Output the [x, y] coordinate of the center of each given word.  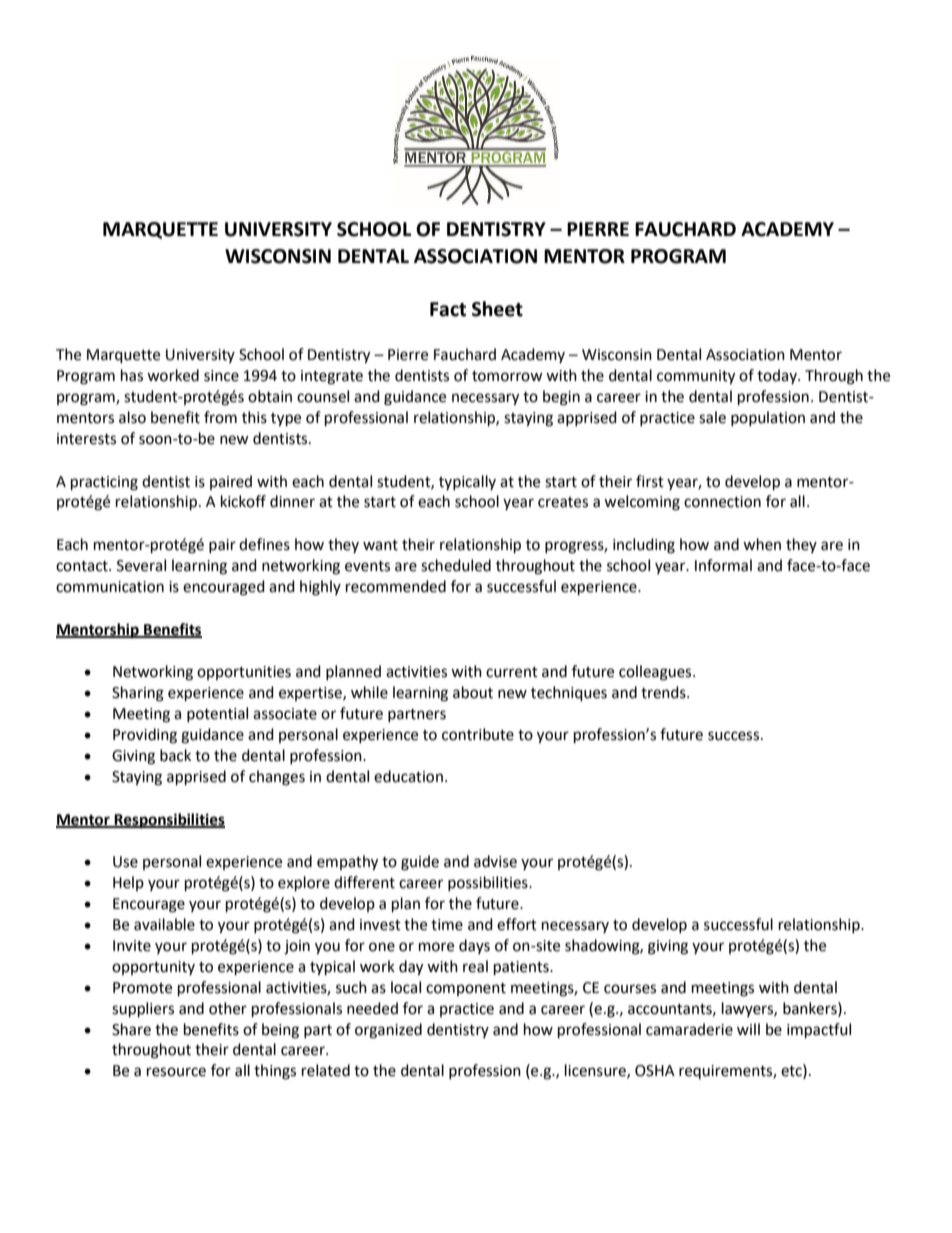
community [696, 377]
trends [664, 692]
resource [176, 1072]
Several [141, 565]
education [408, 776]
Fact [448, 309]
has [132, 375]
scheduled [456, 565]
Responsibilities [169, 821]
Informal [723, 565]
